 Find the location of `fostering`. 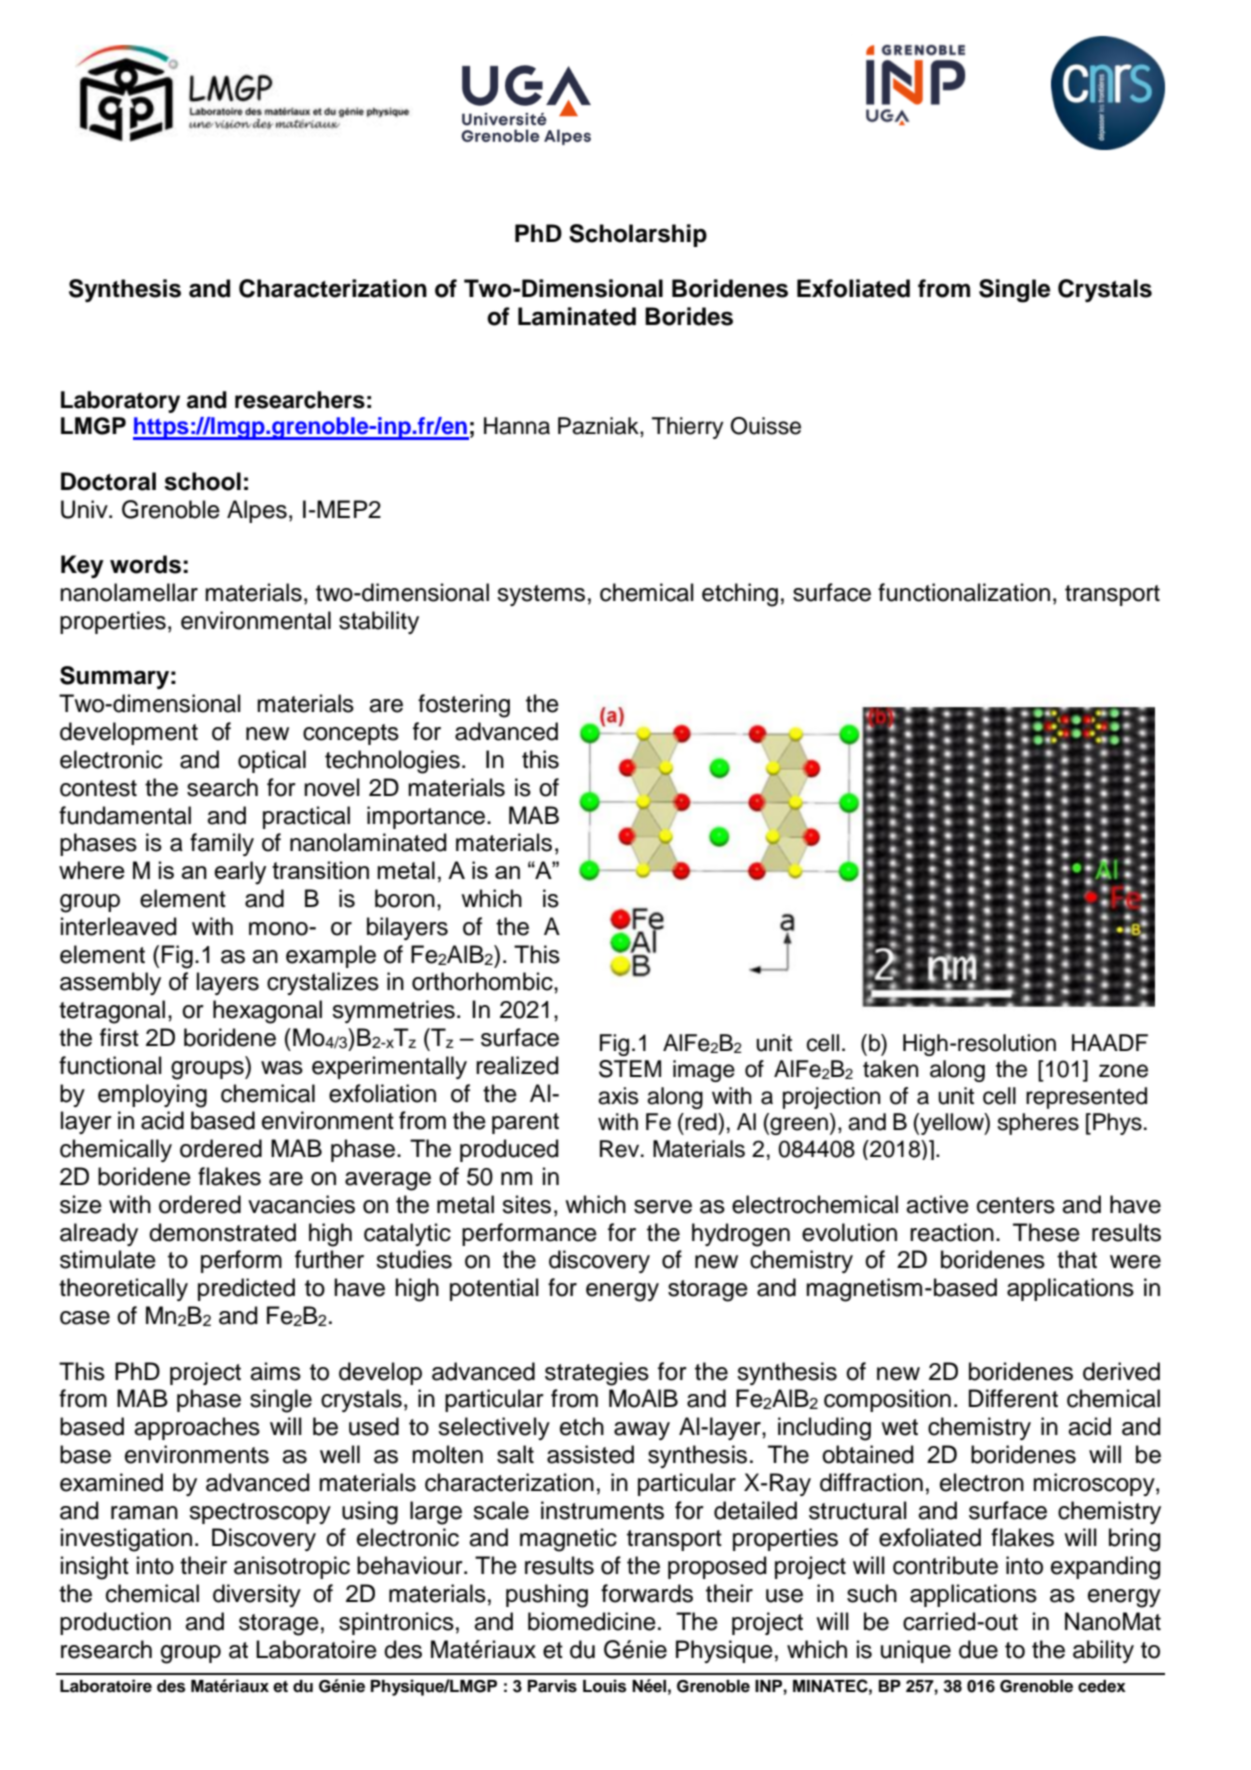

fostering is located at coordinates (464, 706).
